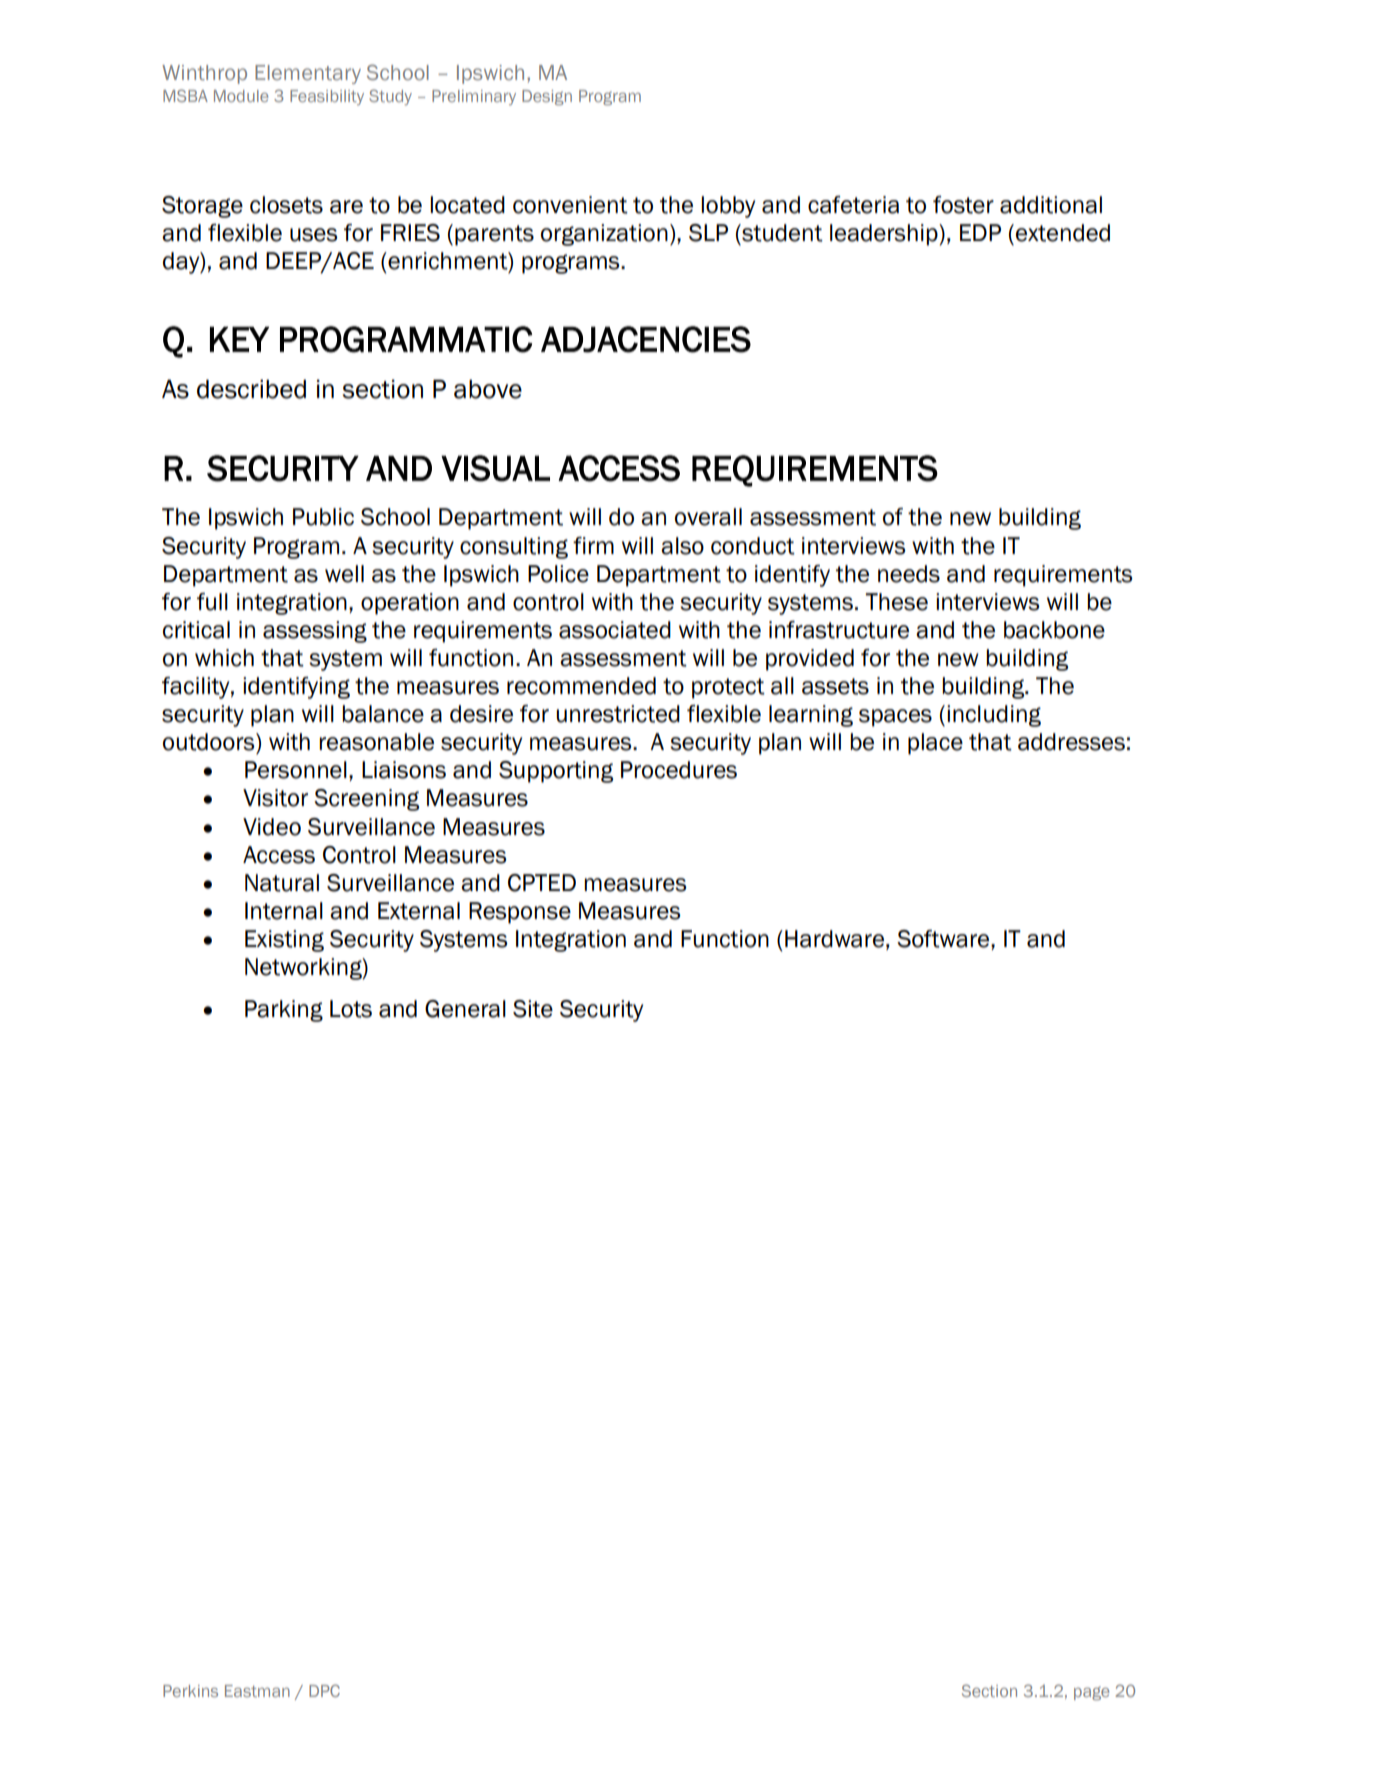 Image resolution: width=1379 pixels, height=1785 pixels. What do you see at coordinates (682, 546) in the screenshot?
I see `also` at bounding box center [682, 546].
